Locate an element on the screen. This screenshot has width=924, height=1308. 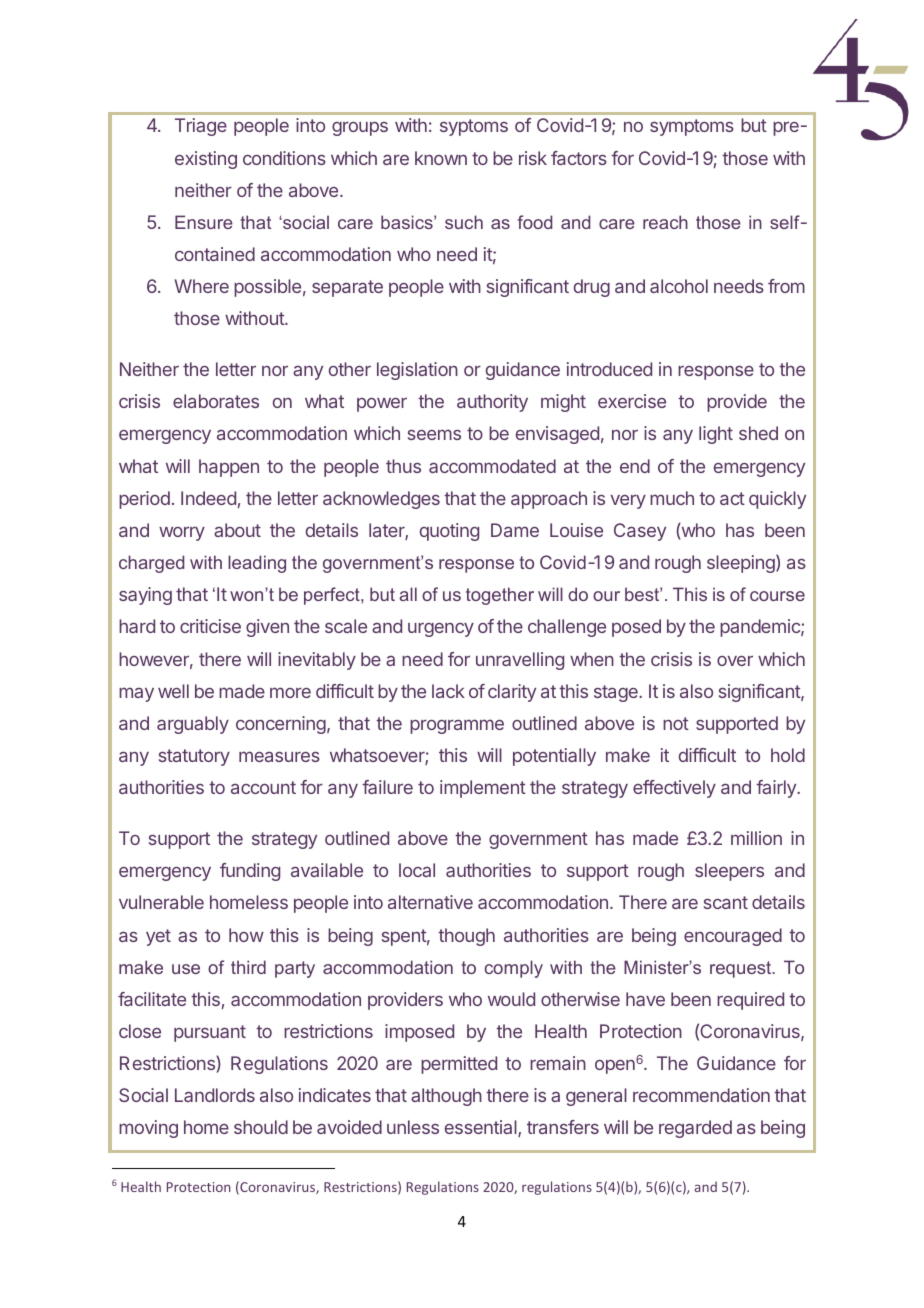
programme is located at coordinates (457, 726).
